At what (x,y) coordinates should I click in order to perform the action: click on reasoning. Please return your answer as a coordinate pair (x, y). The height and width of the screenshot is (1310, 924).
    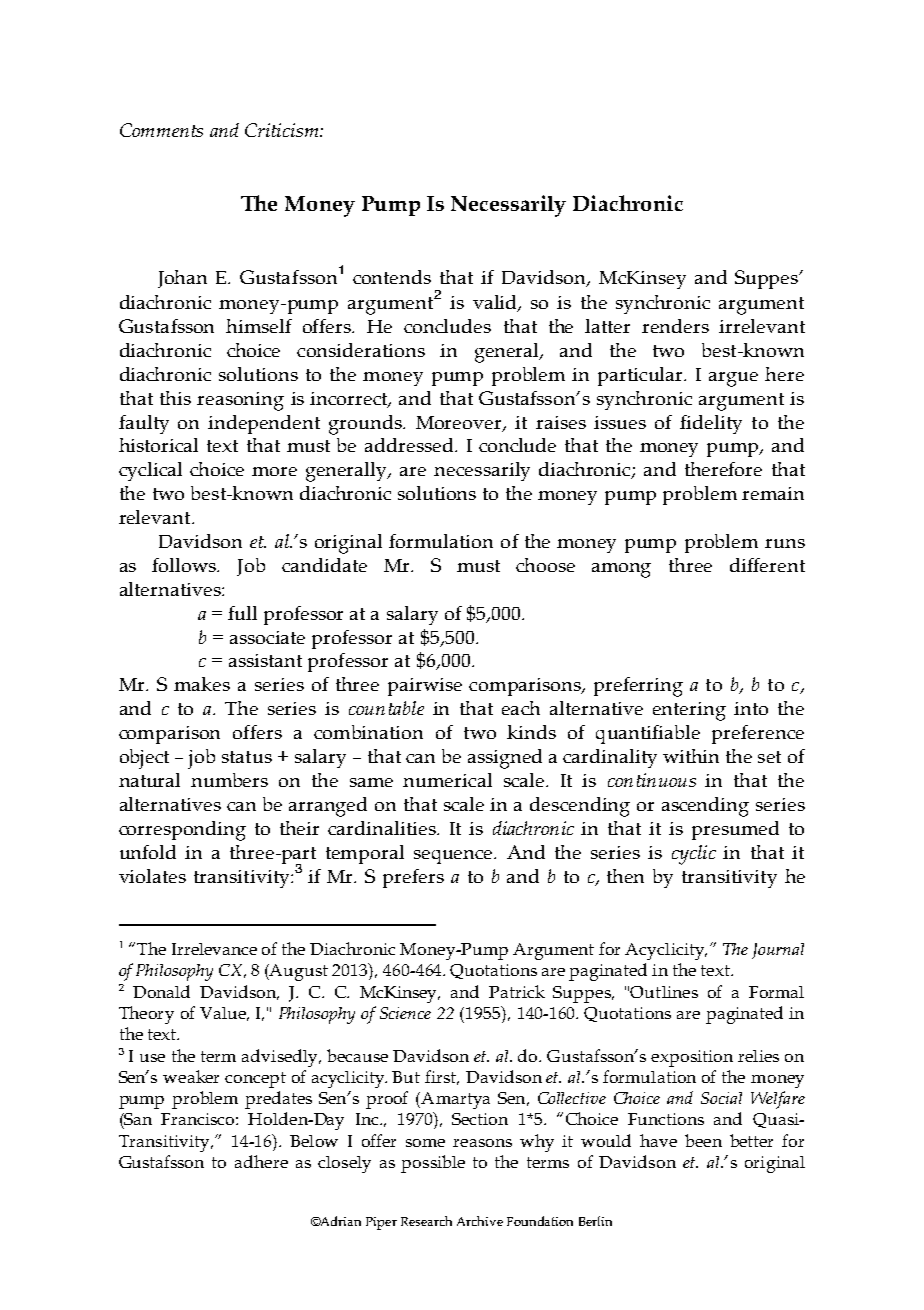
    Looking at the image, I should click on (240, 401).
